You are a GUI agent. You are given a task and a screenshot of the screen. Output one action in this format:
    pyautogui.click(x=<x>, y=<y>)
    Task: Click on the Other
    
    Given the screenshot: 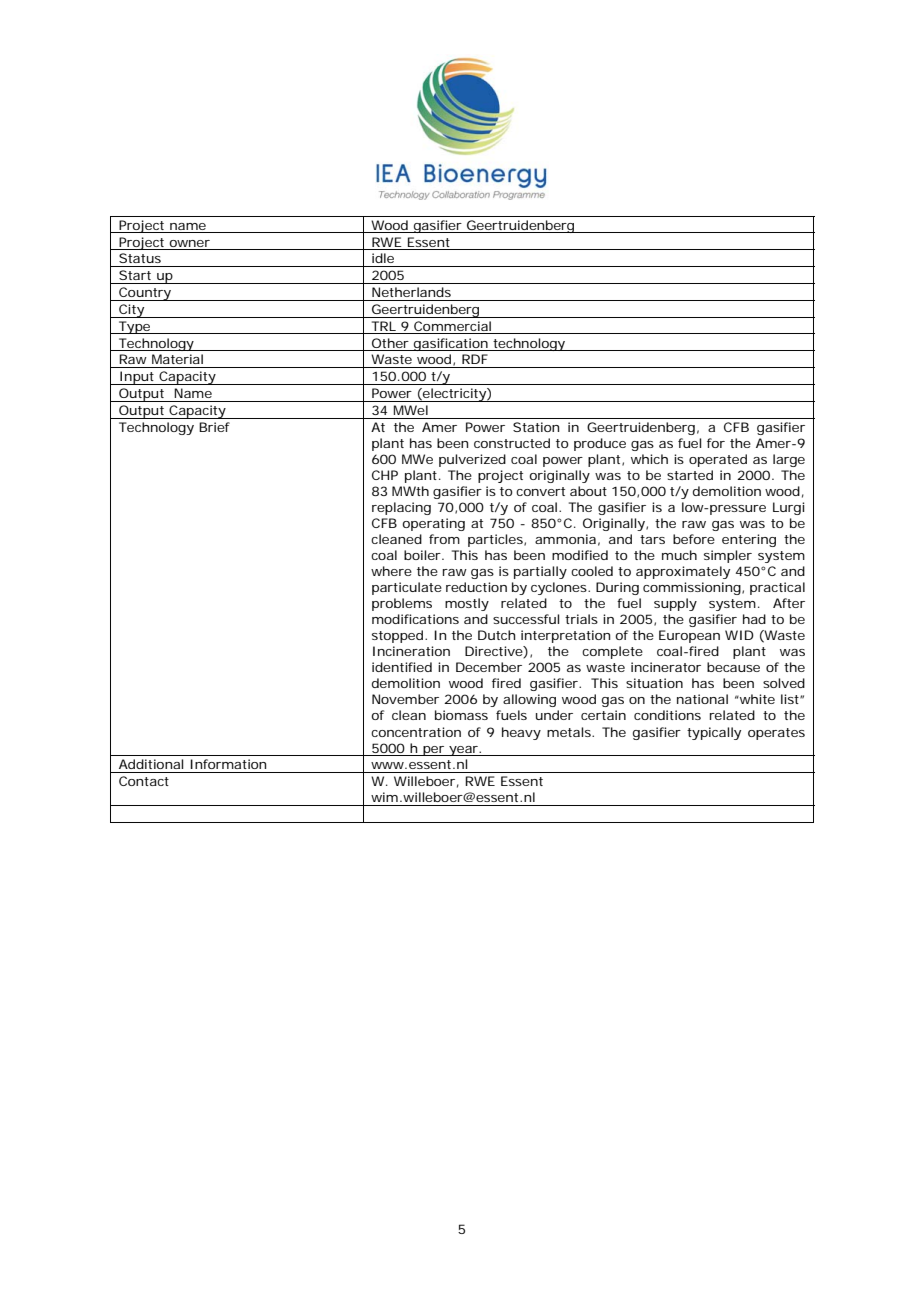 What is the action you would take?
    pyautogui.click(x=390, y=343)
